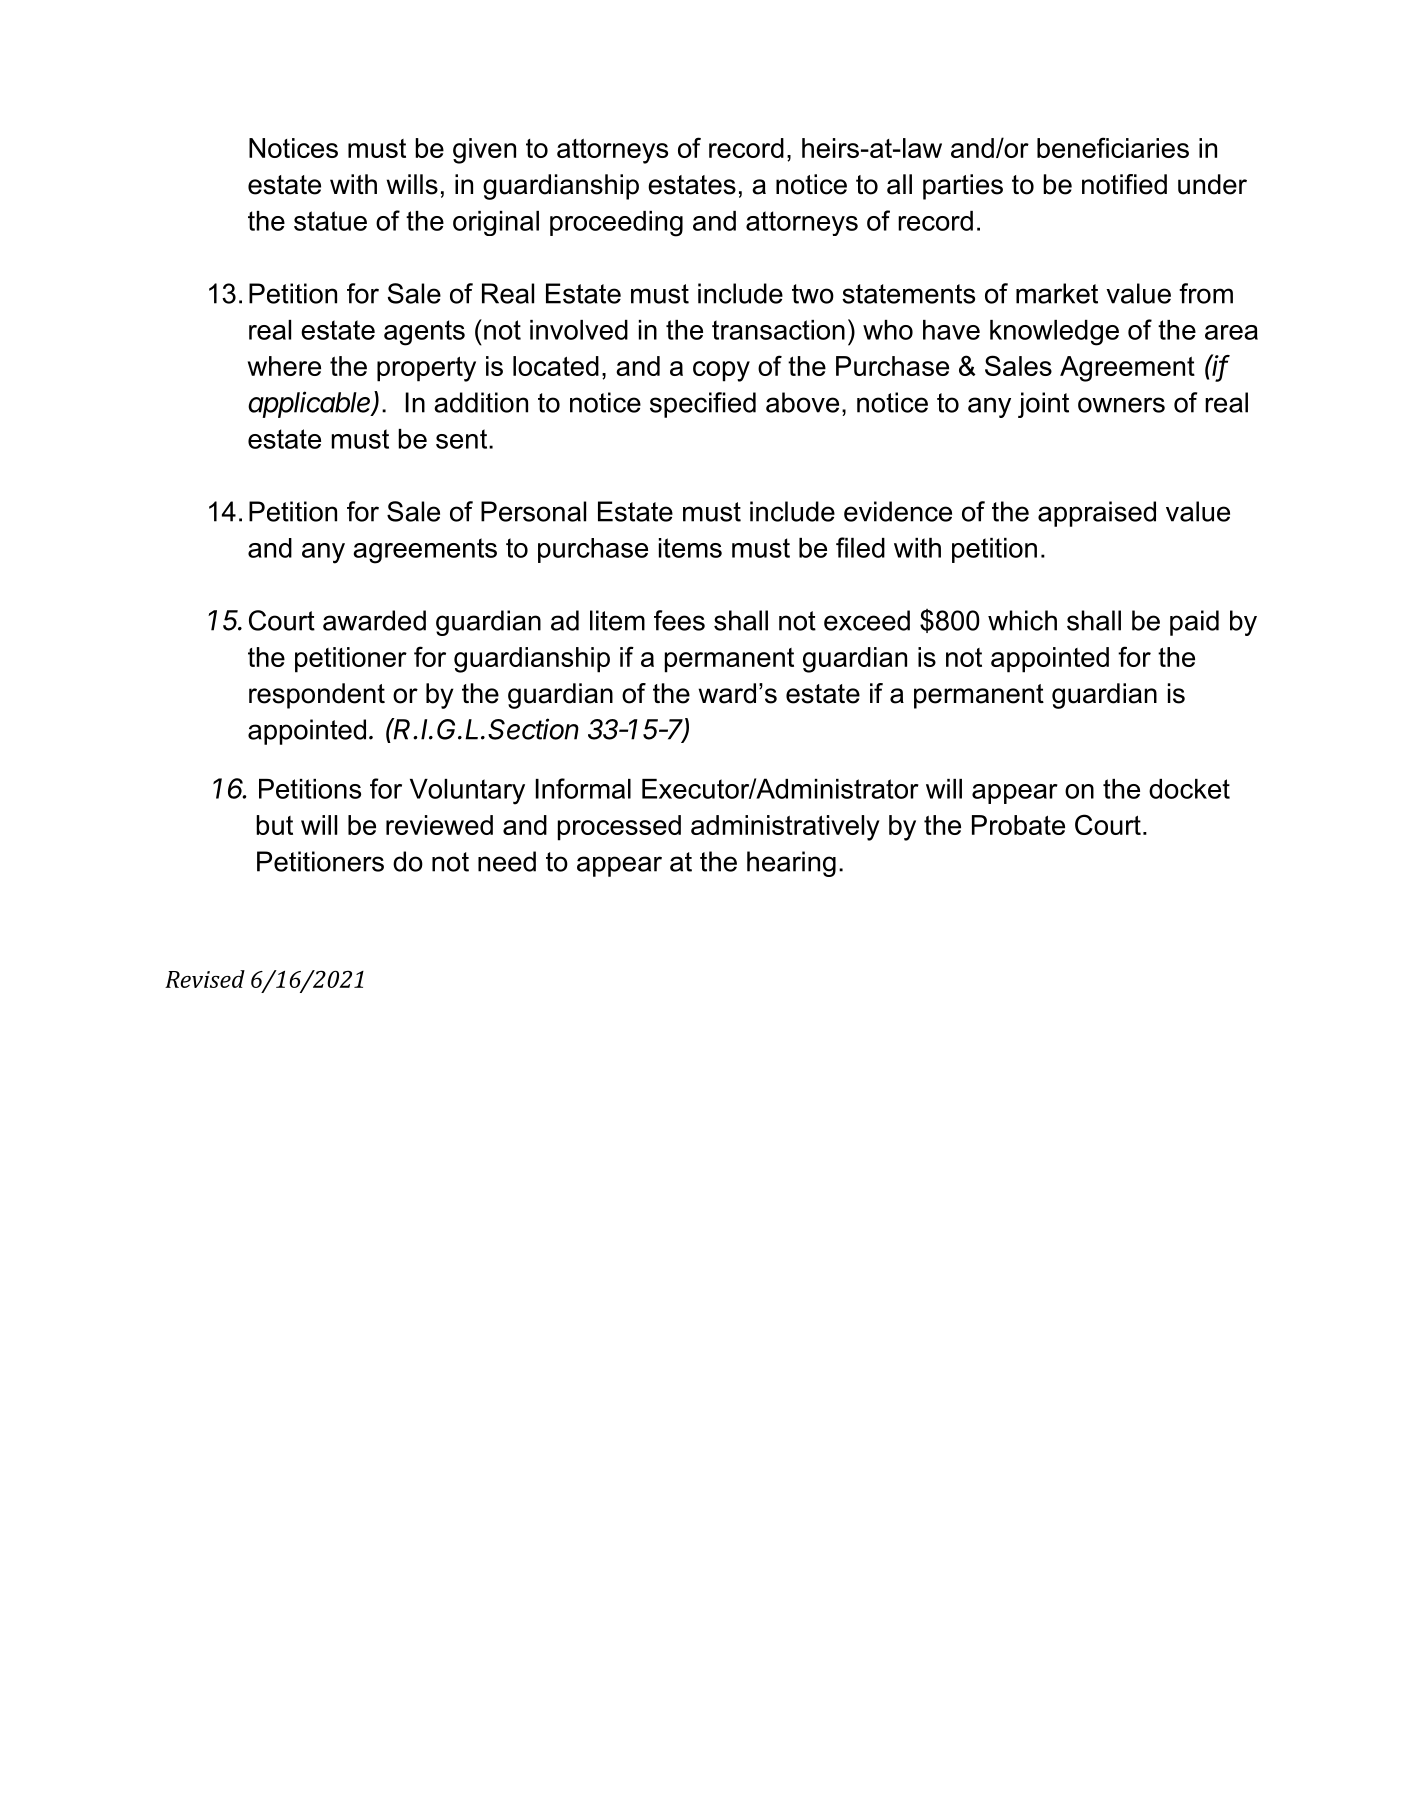 This screenshot has width=1402, height=1814. Describe the element at coordinates (205, 979) in the screenshot. I see `Revised` at that location.
